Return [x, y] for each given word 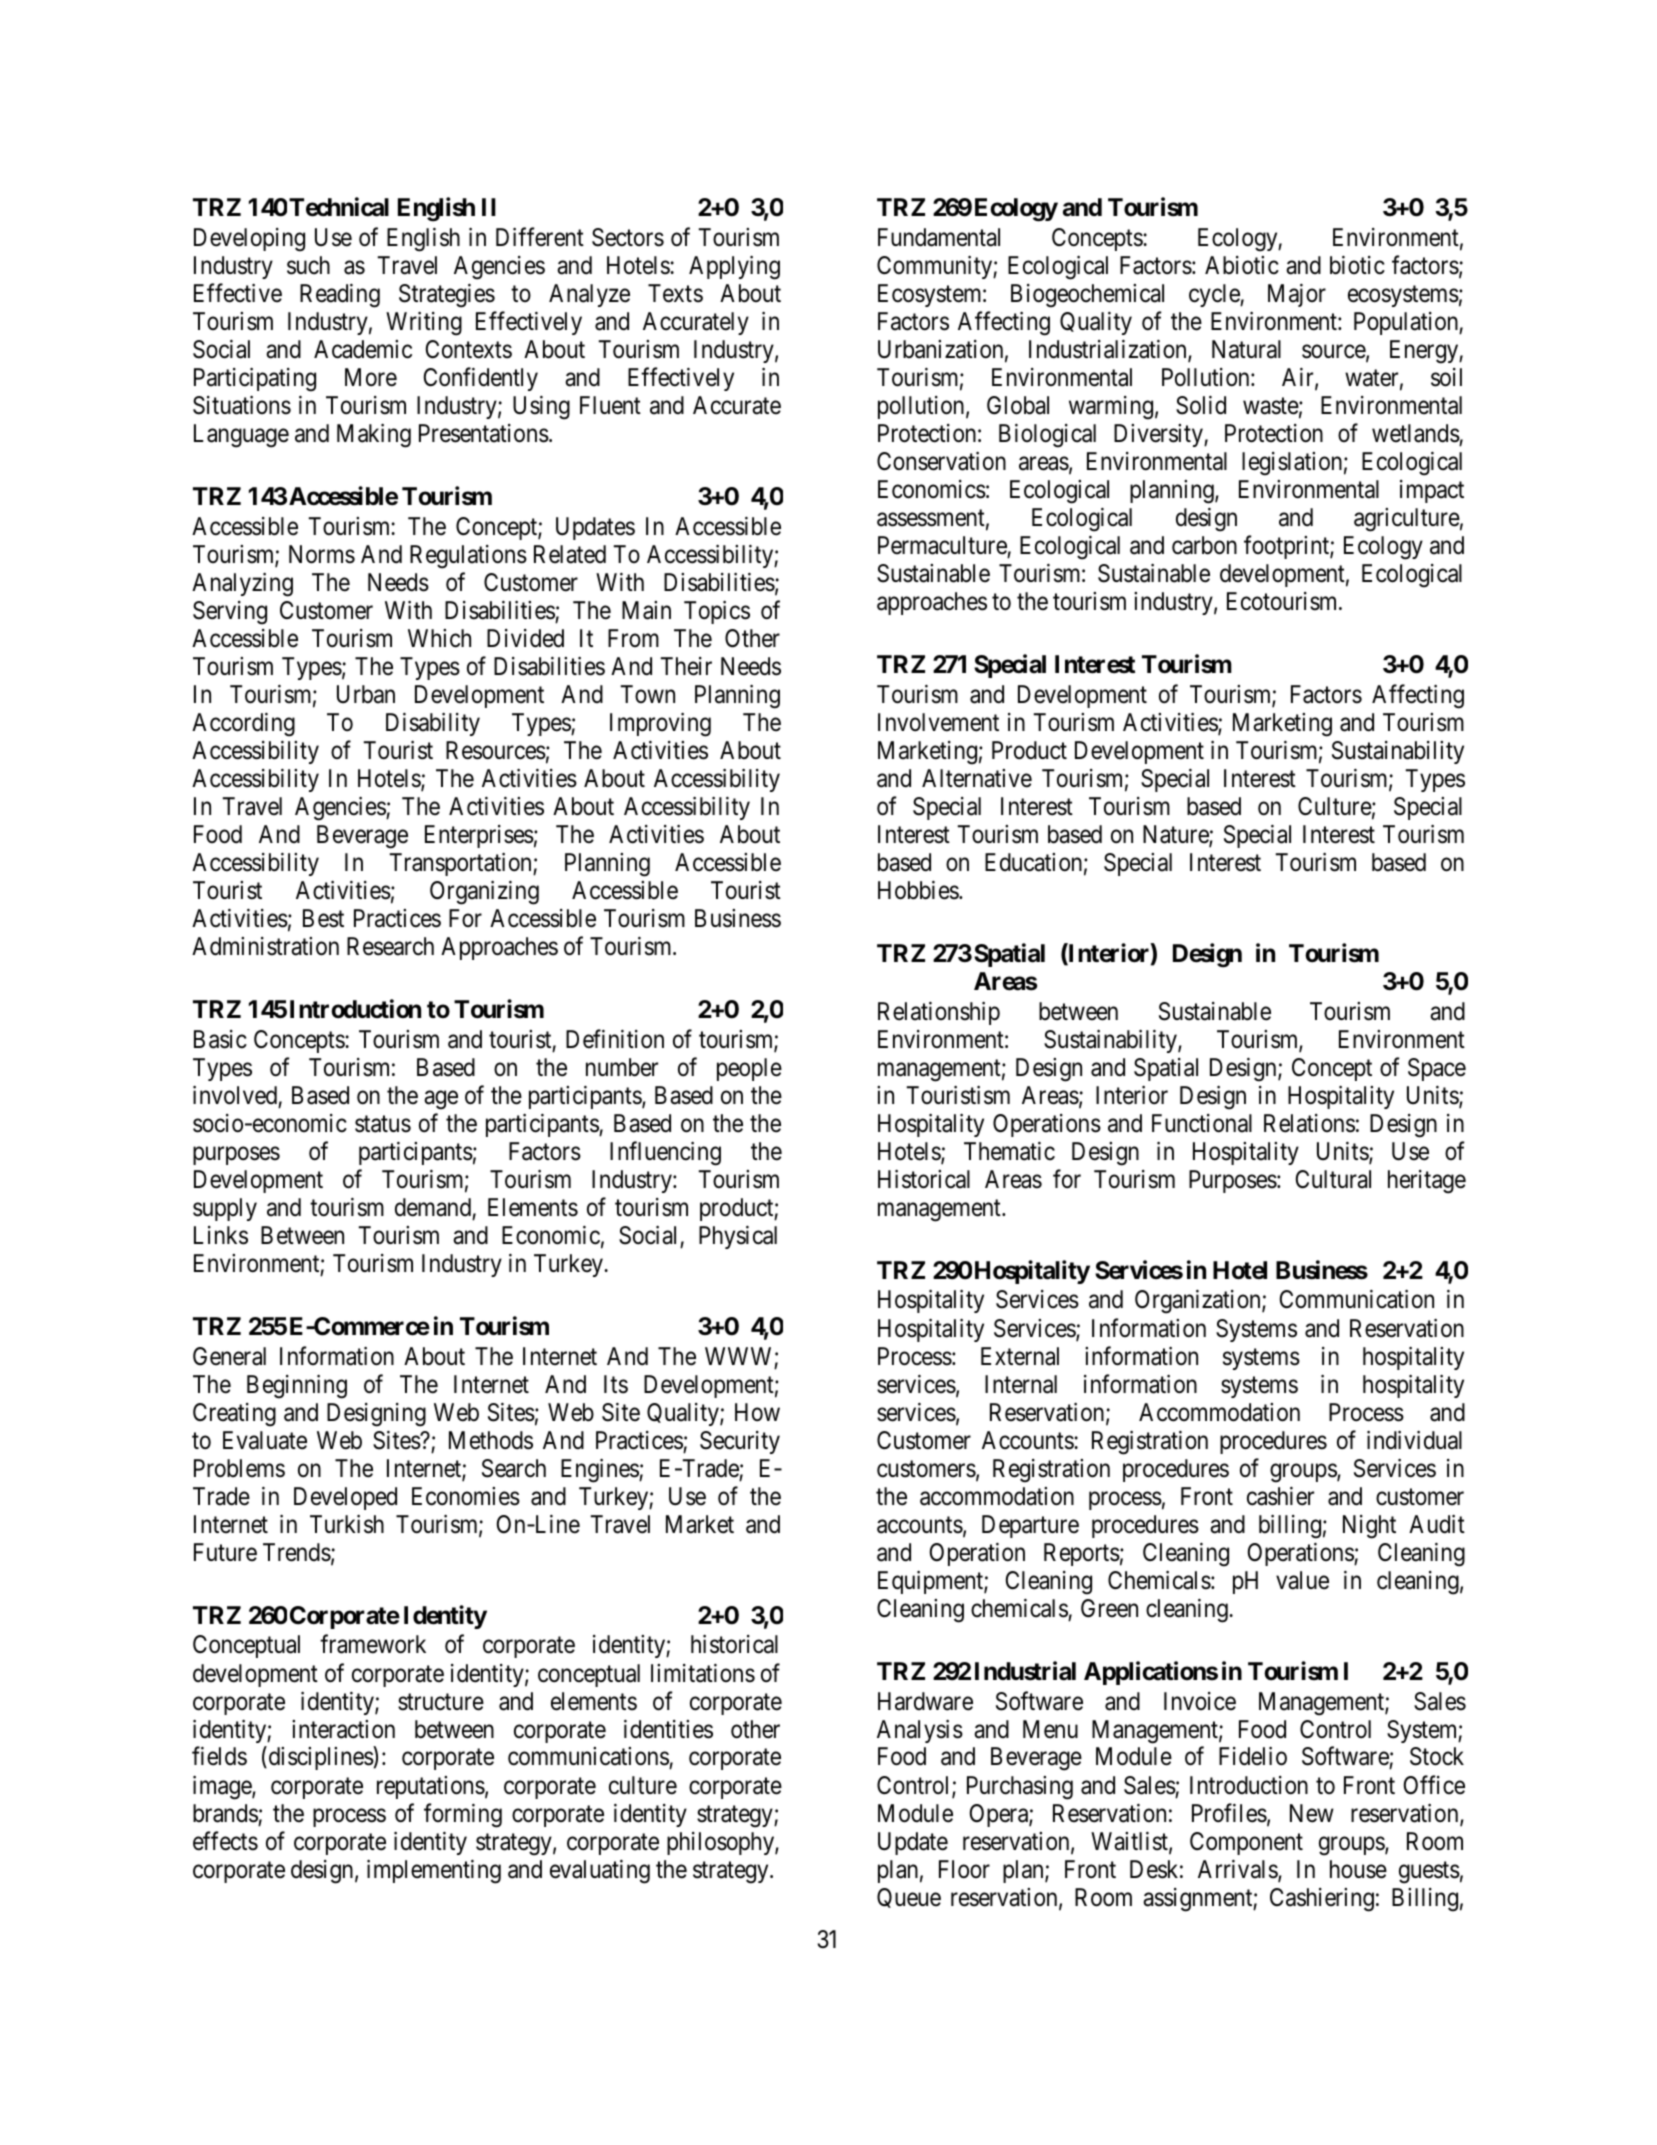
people [749, 1069]
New [1312, 1813]
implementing [434, 1871]
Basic [220, 1039]
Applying [734, 267]
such [308, 265]
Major [1297, 295]
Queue [909, 1898]
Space [1437, 1069]
